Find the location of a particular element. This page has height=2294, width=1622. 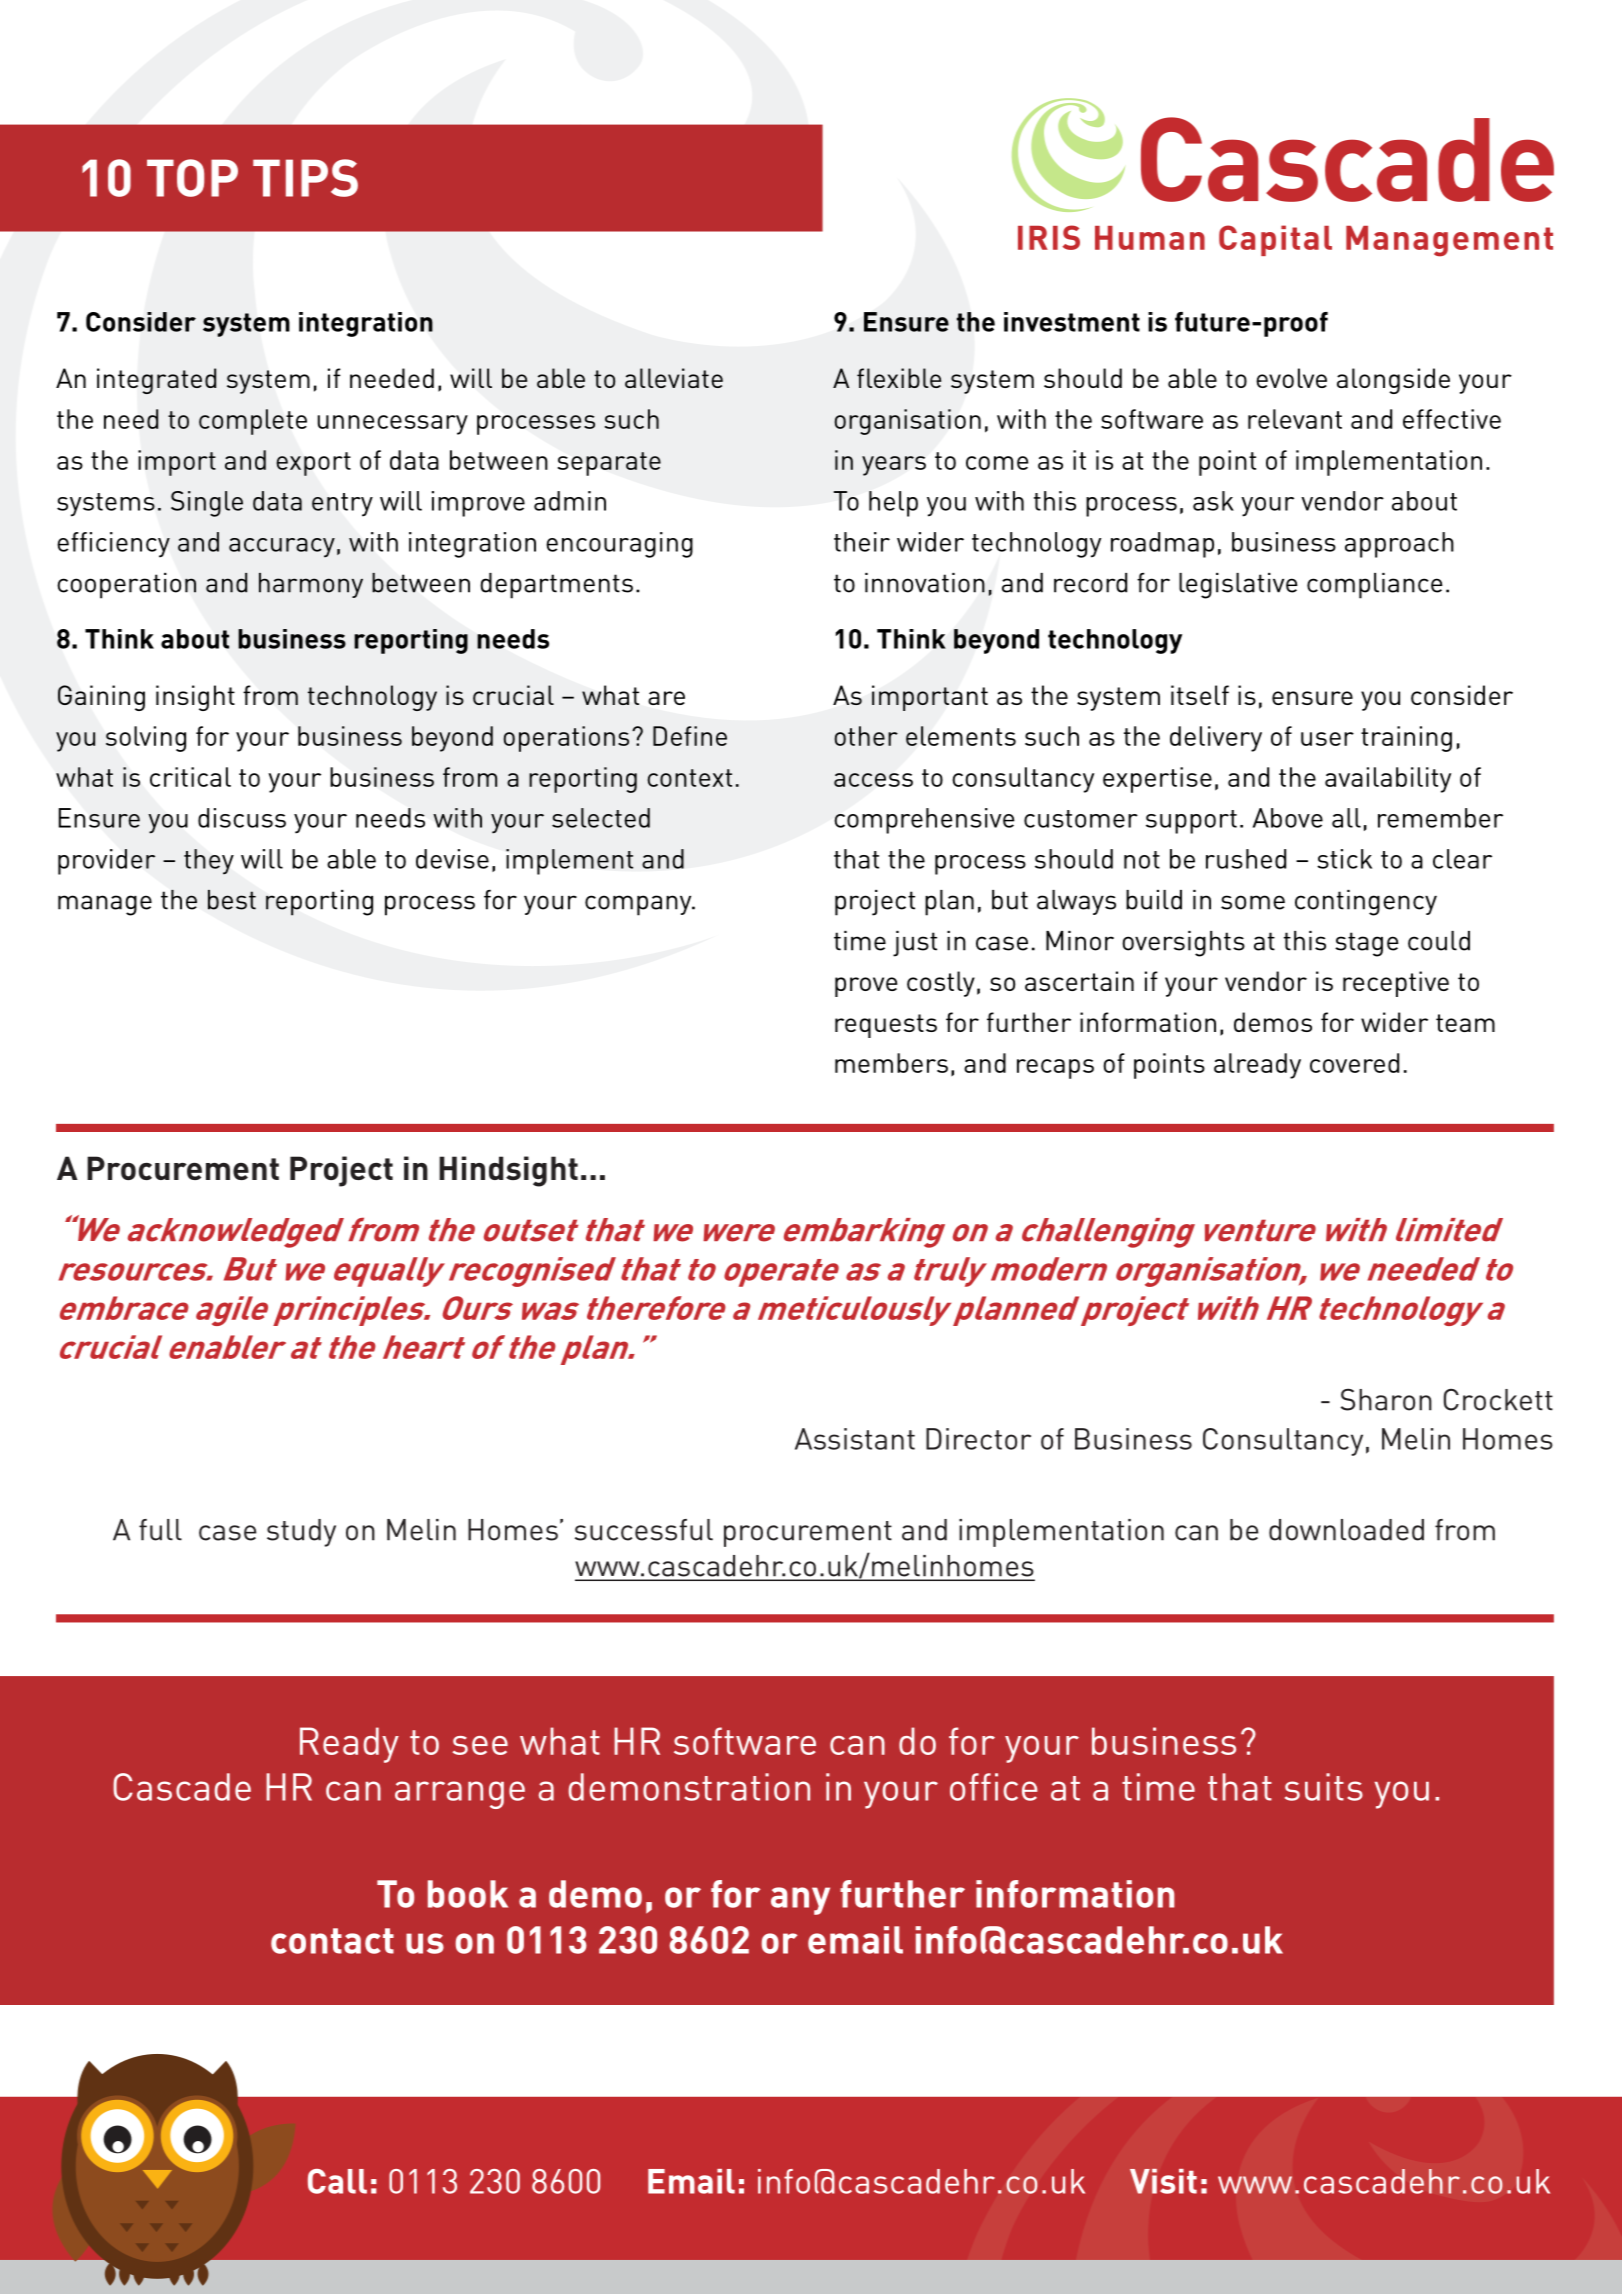

Assistant is located at coordinates (855, 1439).
